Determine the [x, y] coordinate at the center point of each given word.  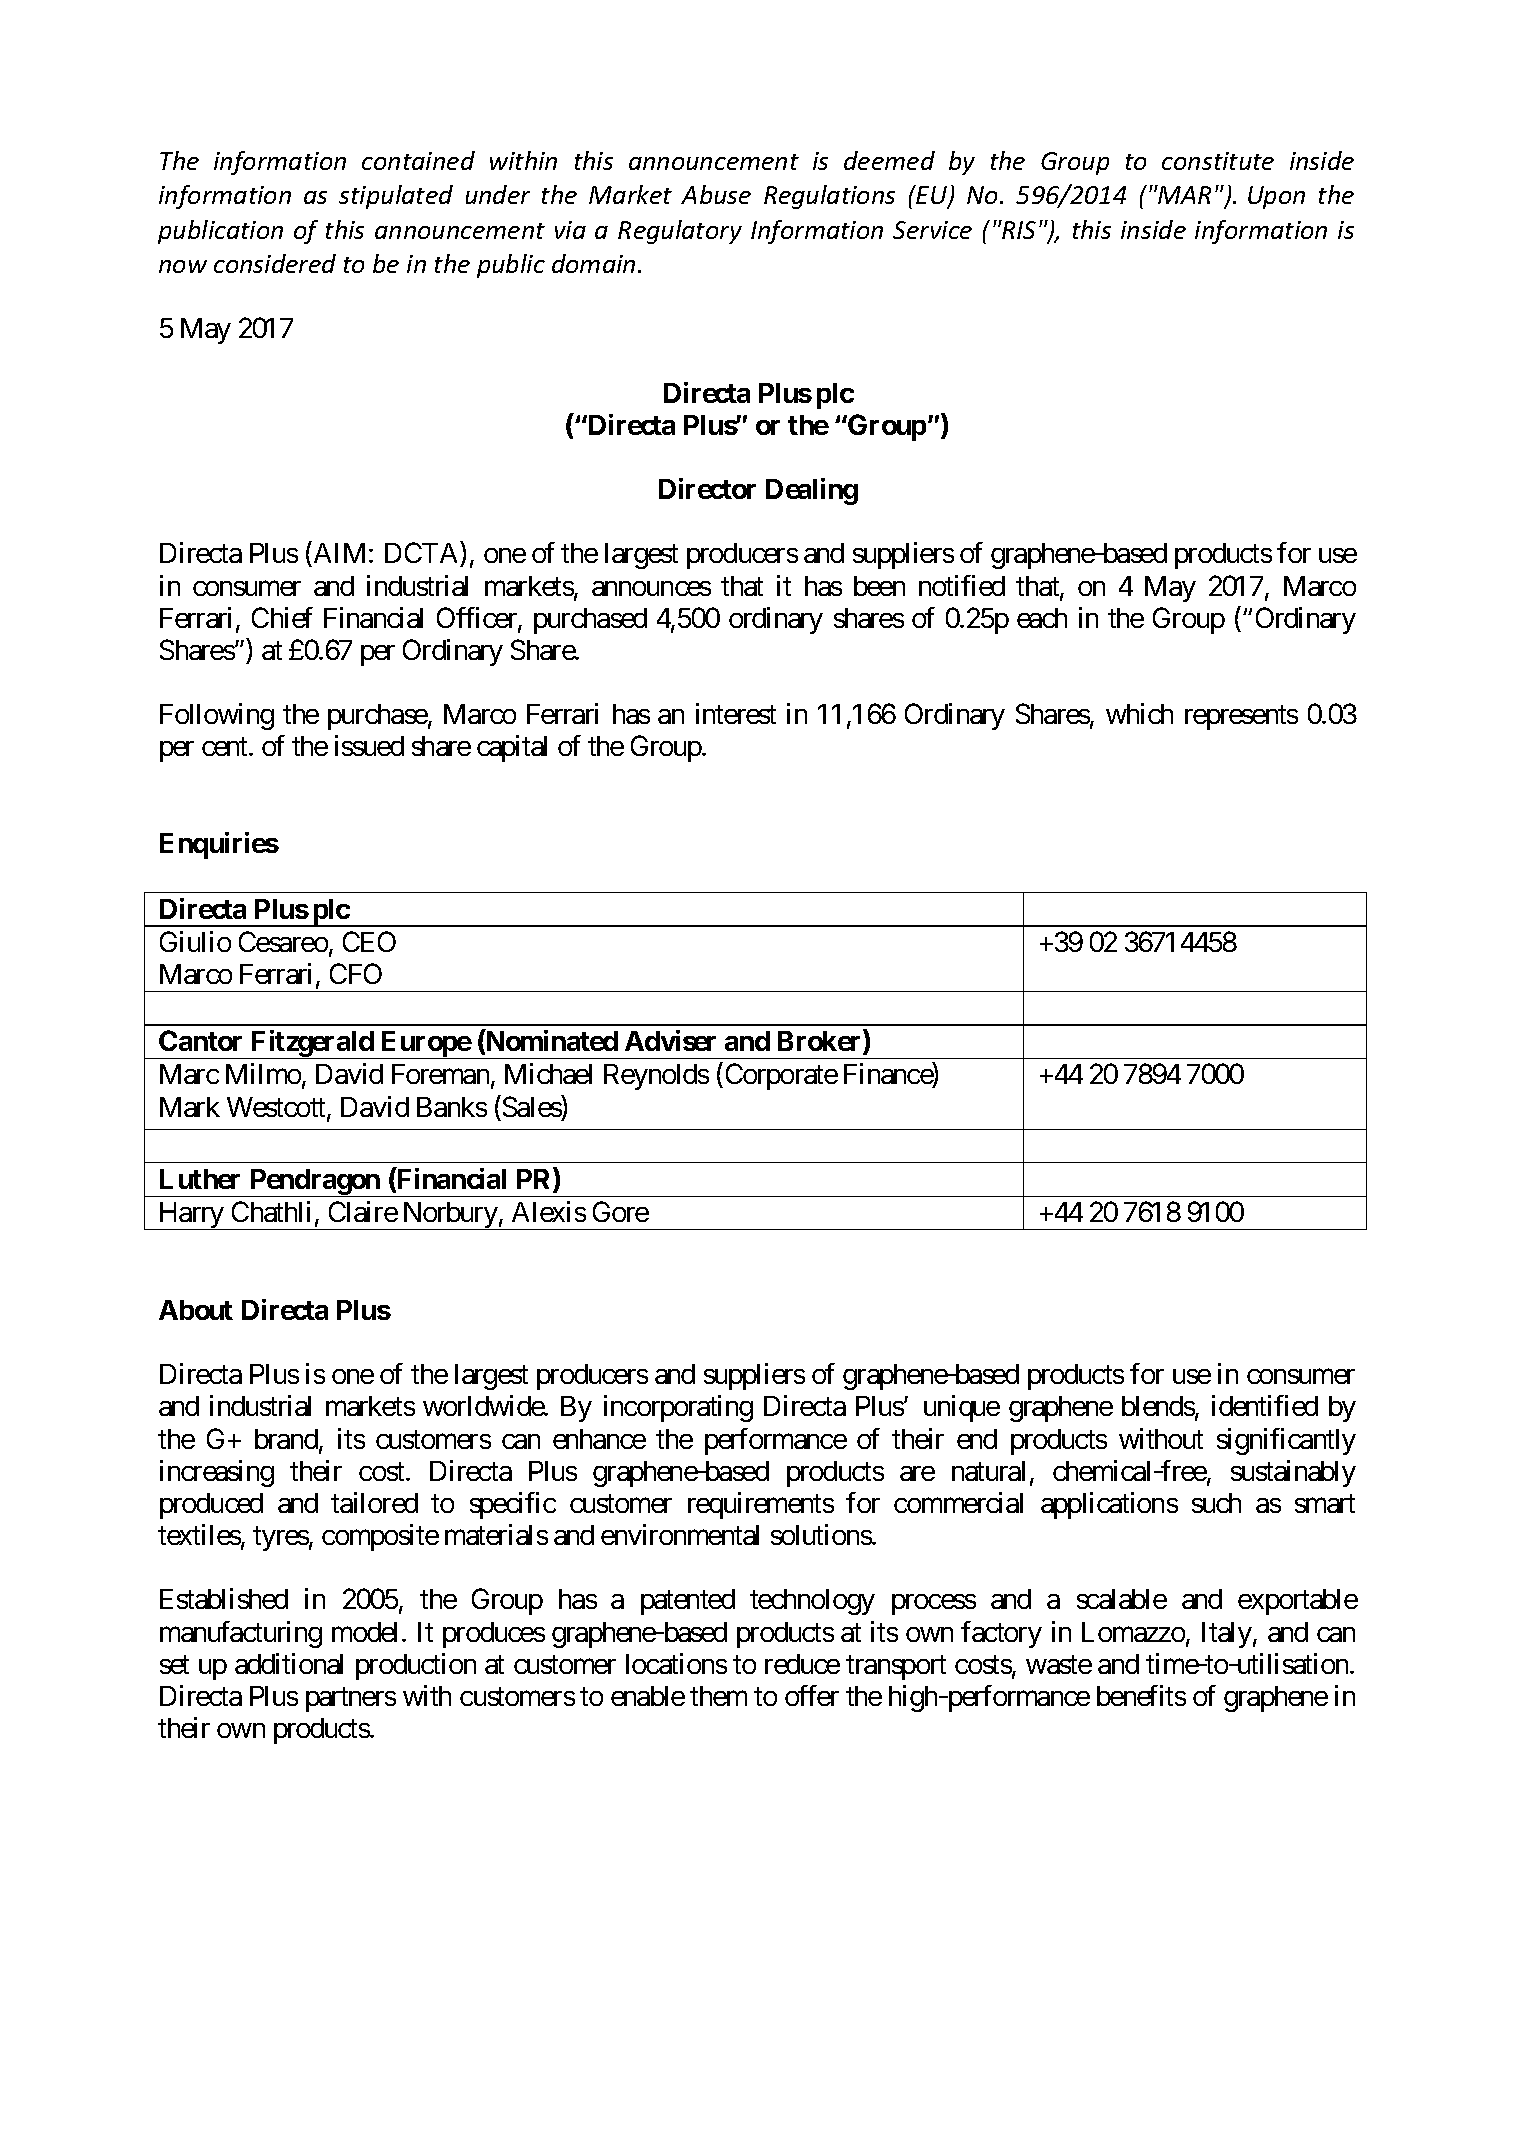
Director [707, 488]
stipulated [396, 197]
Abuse [716, 194]
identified [1265, 1405]
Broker [821, 1042]
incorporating [678, 1408]
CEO [369, 941]
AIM [339, 553]
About [196, 1310]
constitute [1218, 161]
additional [289, 1663]
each [1042, 618]
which [1139, 713]
